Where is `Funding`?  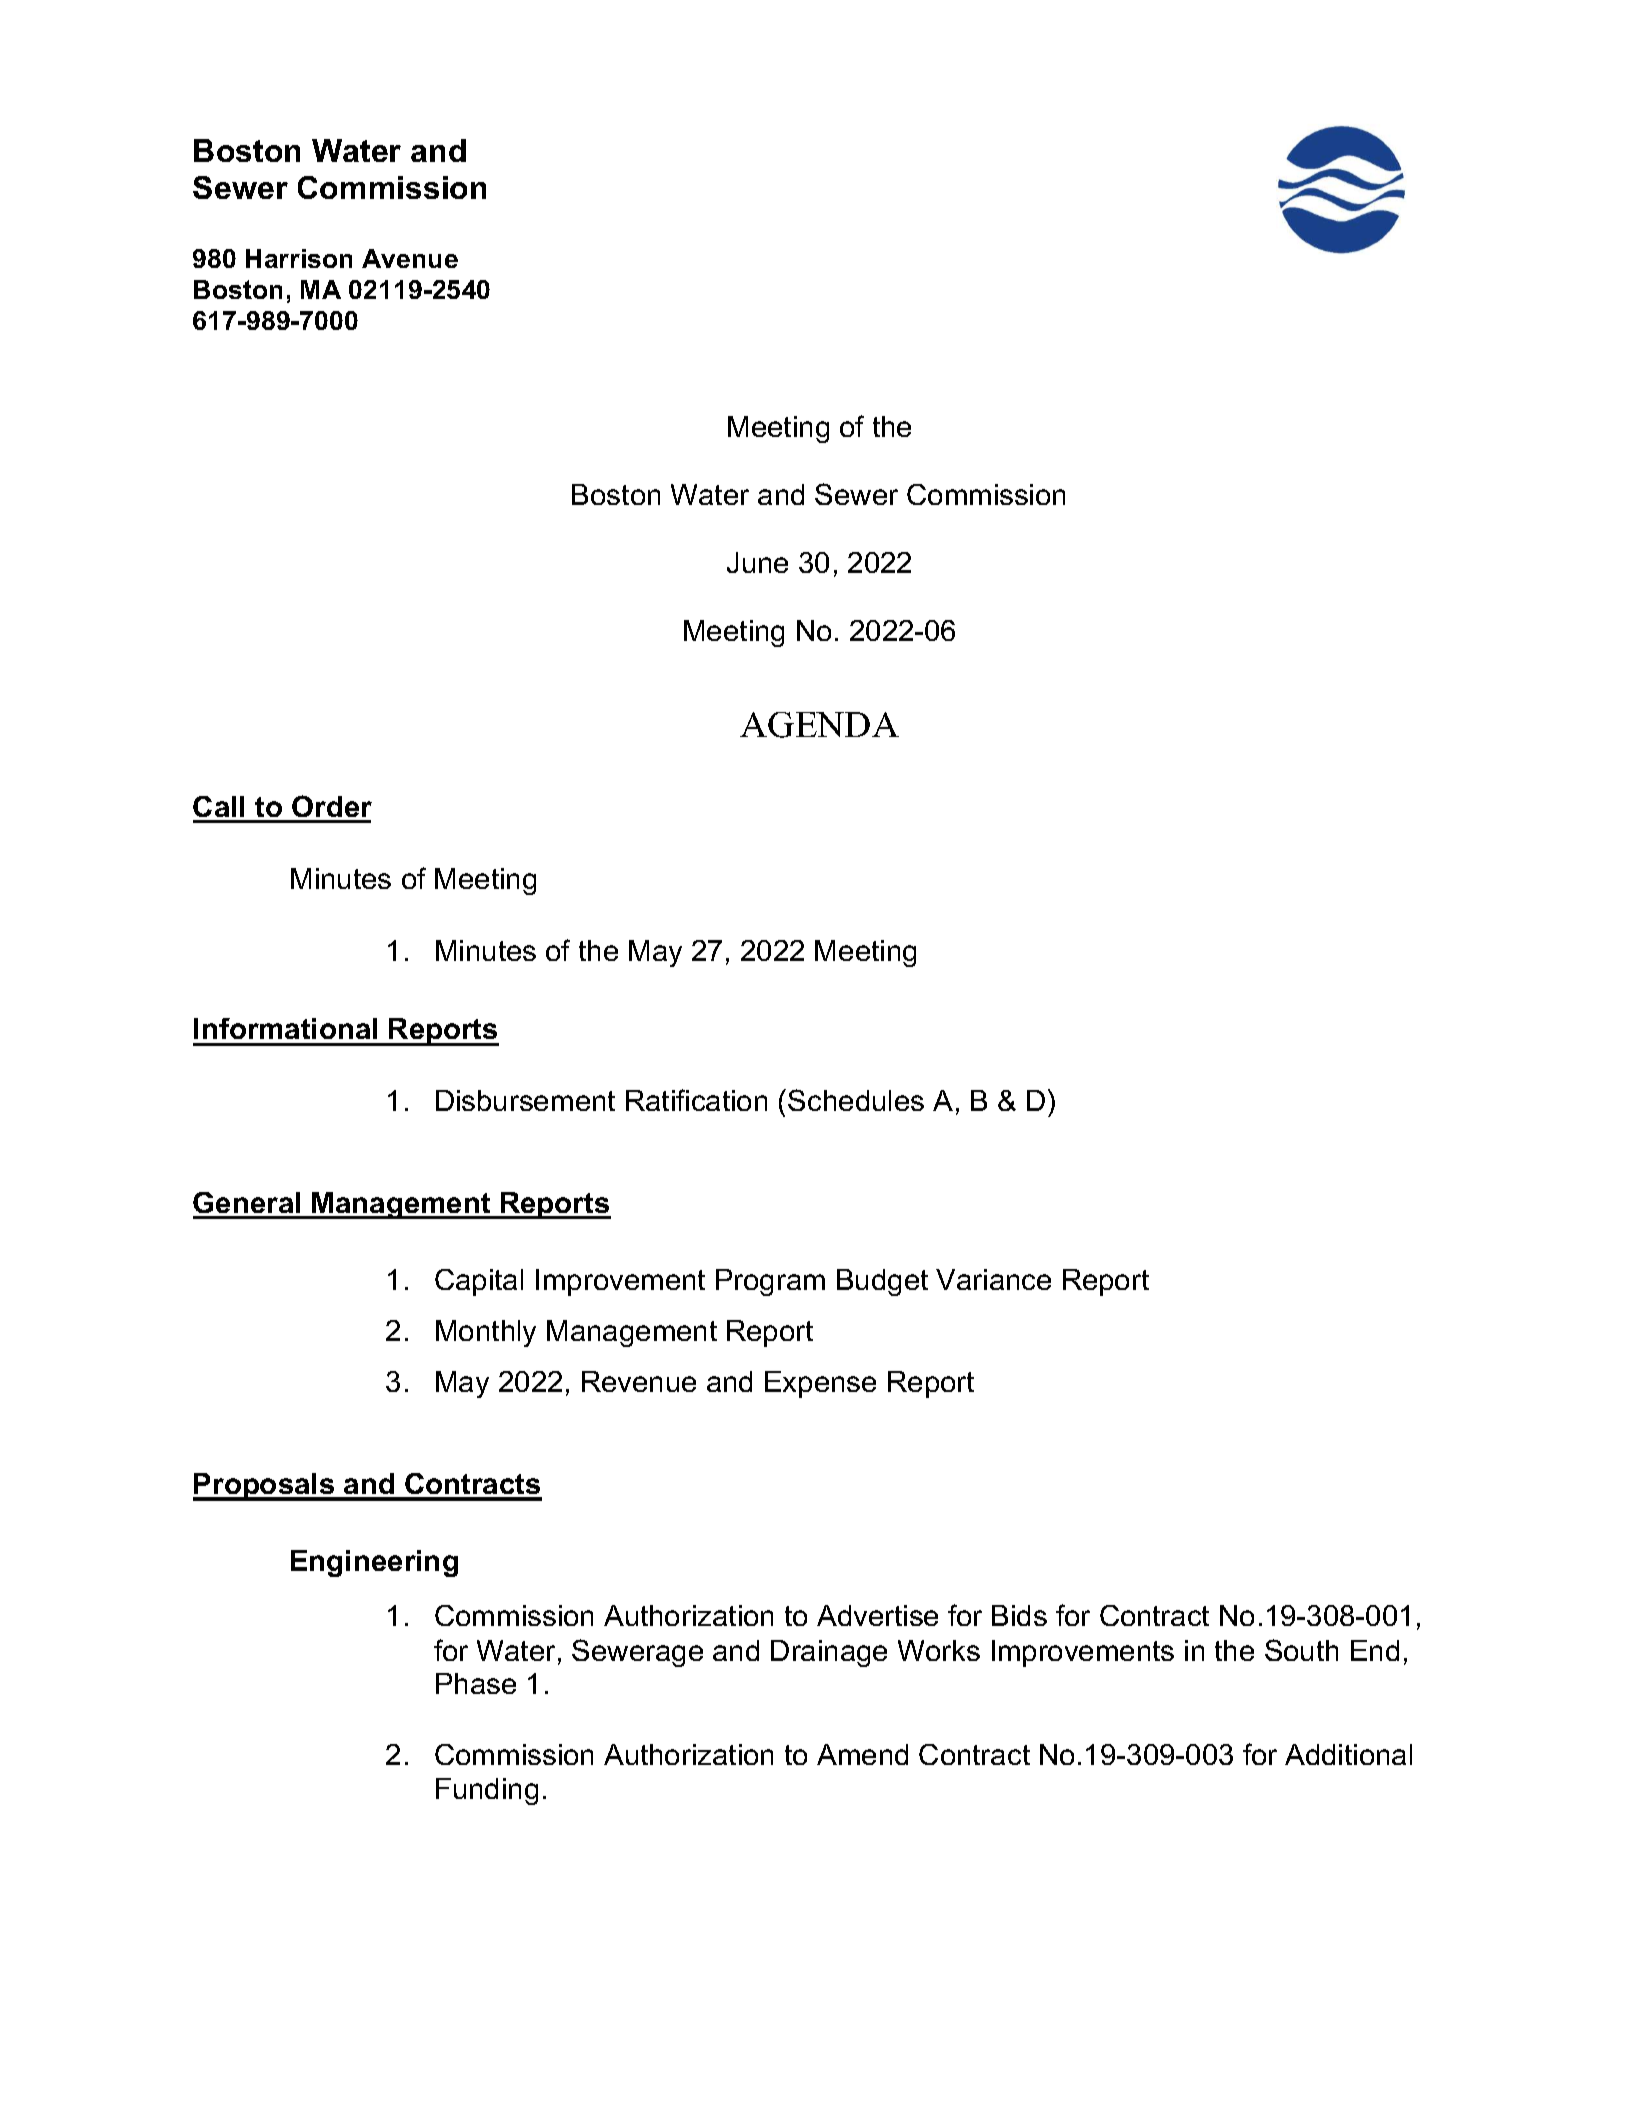 Funding is located at coordinates (487, 1791).
